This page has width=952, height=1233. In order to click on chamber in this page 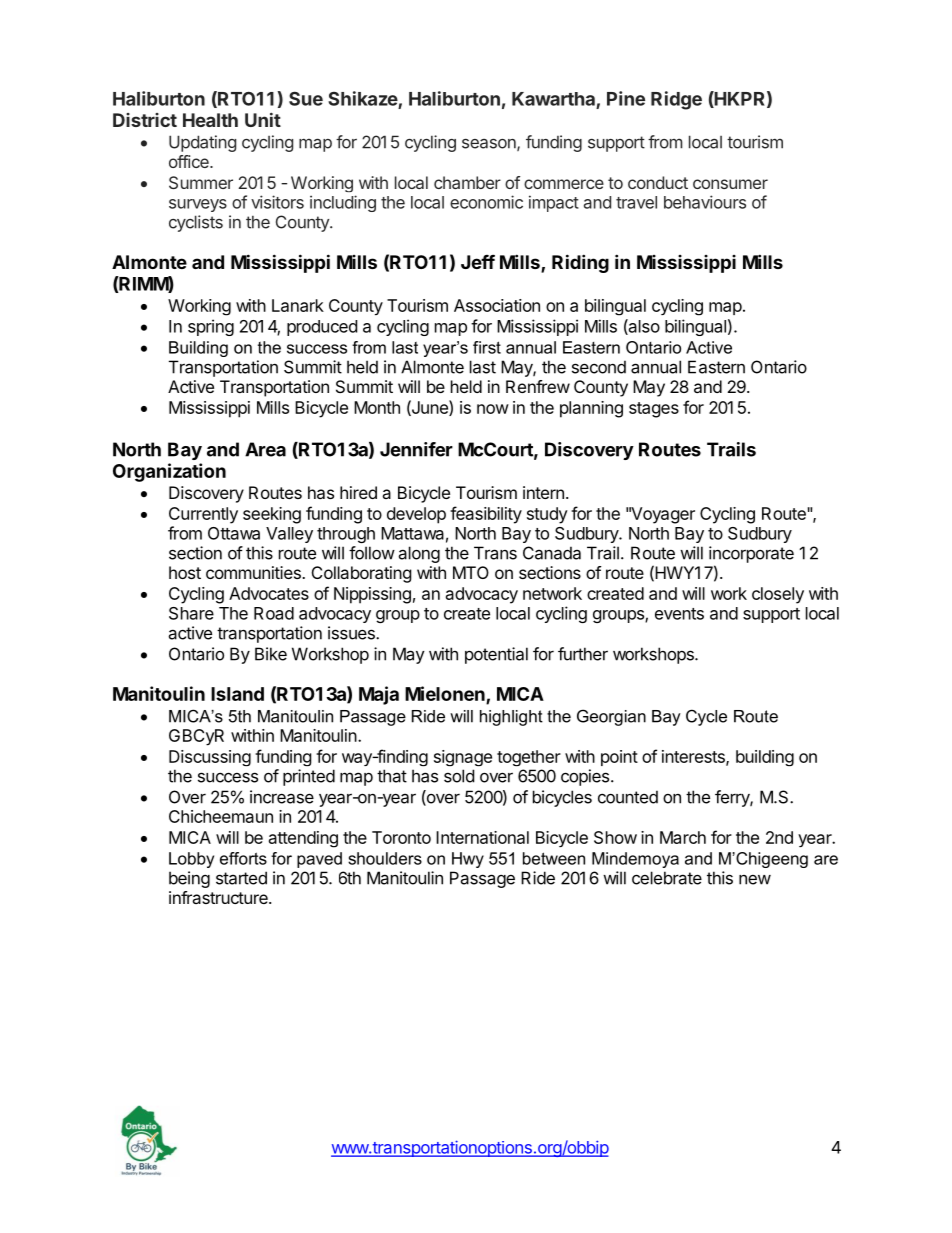, I will do `click(467, 182)`.
